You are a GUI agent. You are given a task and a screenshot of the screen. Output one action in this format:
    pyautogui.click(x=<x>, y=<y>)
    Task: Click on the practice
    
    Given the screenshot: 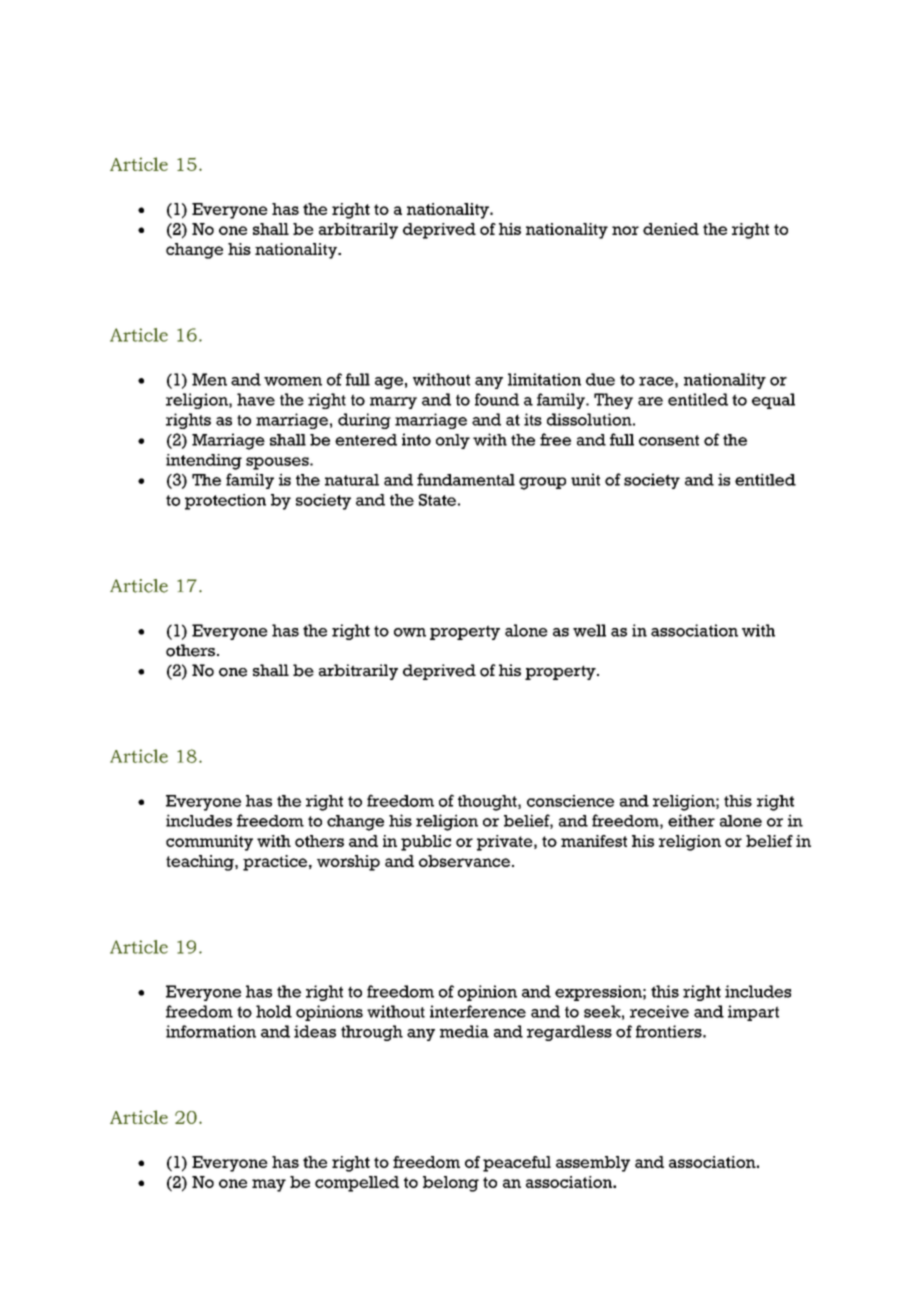 What is the action you would take?
    pyautogui.click(x=276, y=863)
